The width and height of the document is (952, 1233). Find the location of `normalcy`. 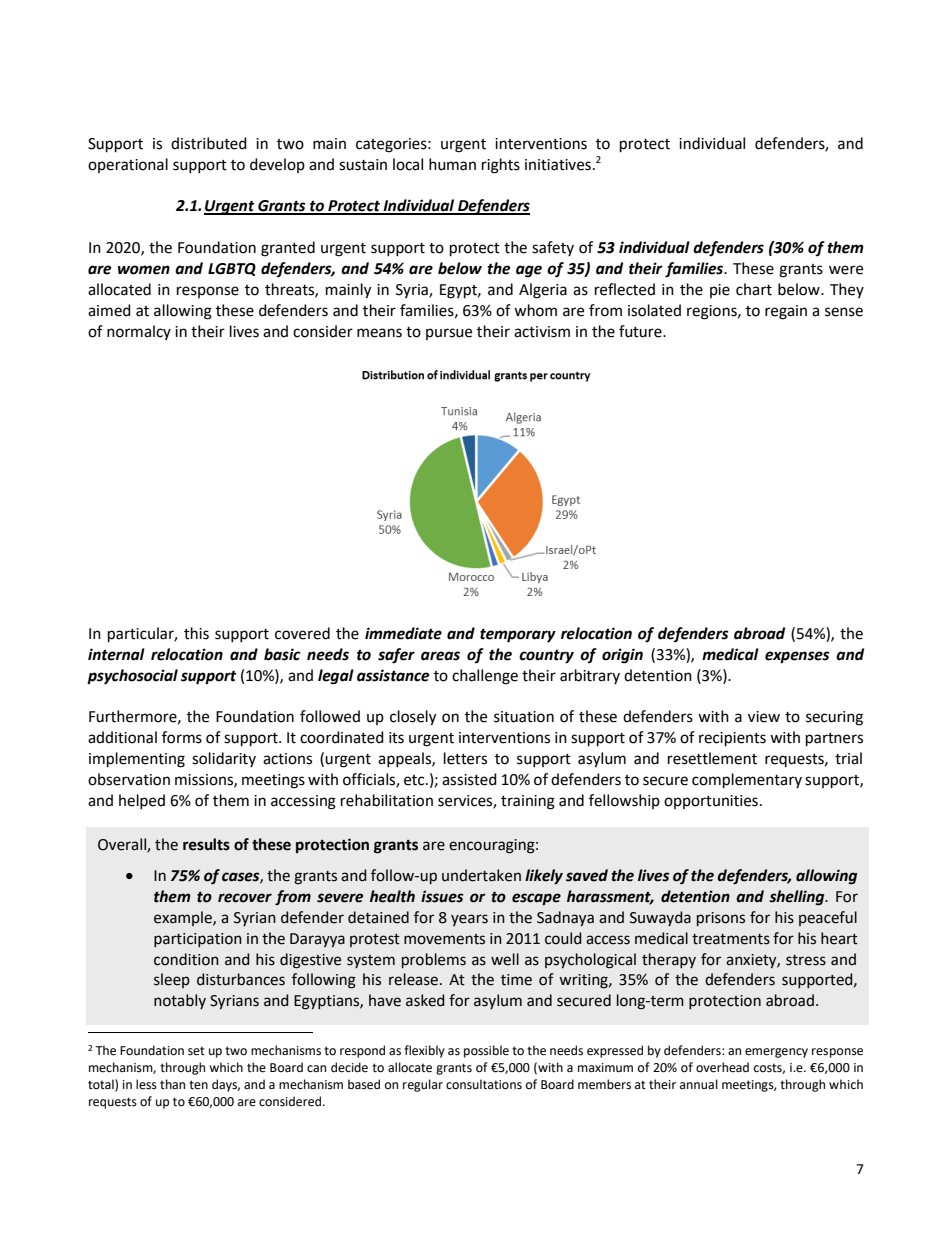

normalcy is located at coordinates (139, 332).
